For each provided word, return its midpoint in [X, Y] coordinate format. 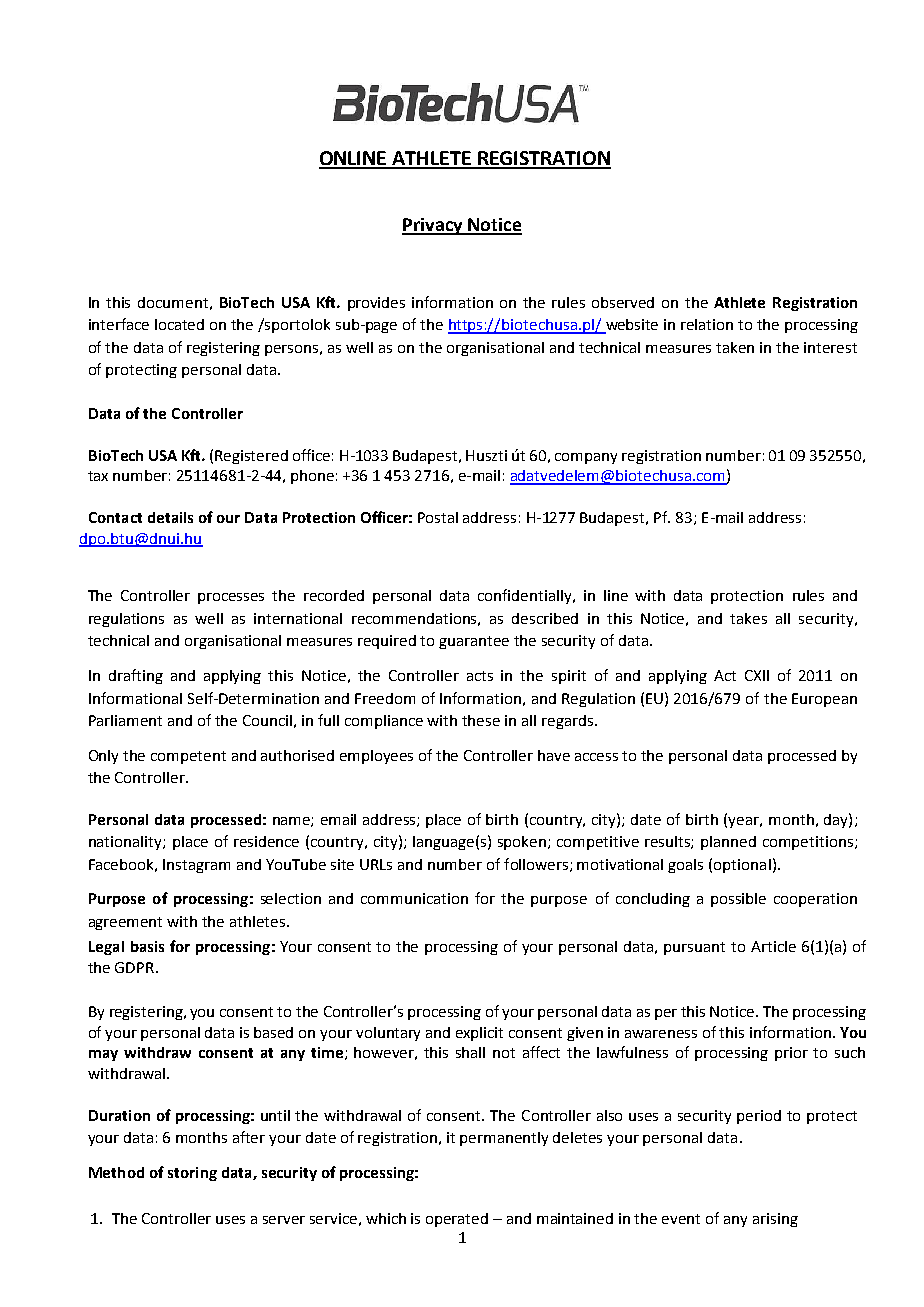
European [824, 700]
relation [707, 324]
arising [775, 1220]
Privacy [433, 226]
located [179, 324]
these [481, 720]
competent [188, 757]
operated [457, 1220]
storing [192, 1174]
